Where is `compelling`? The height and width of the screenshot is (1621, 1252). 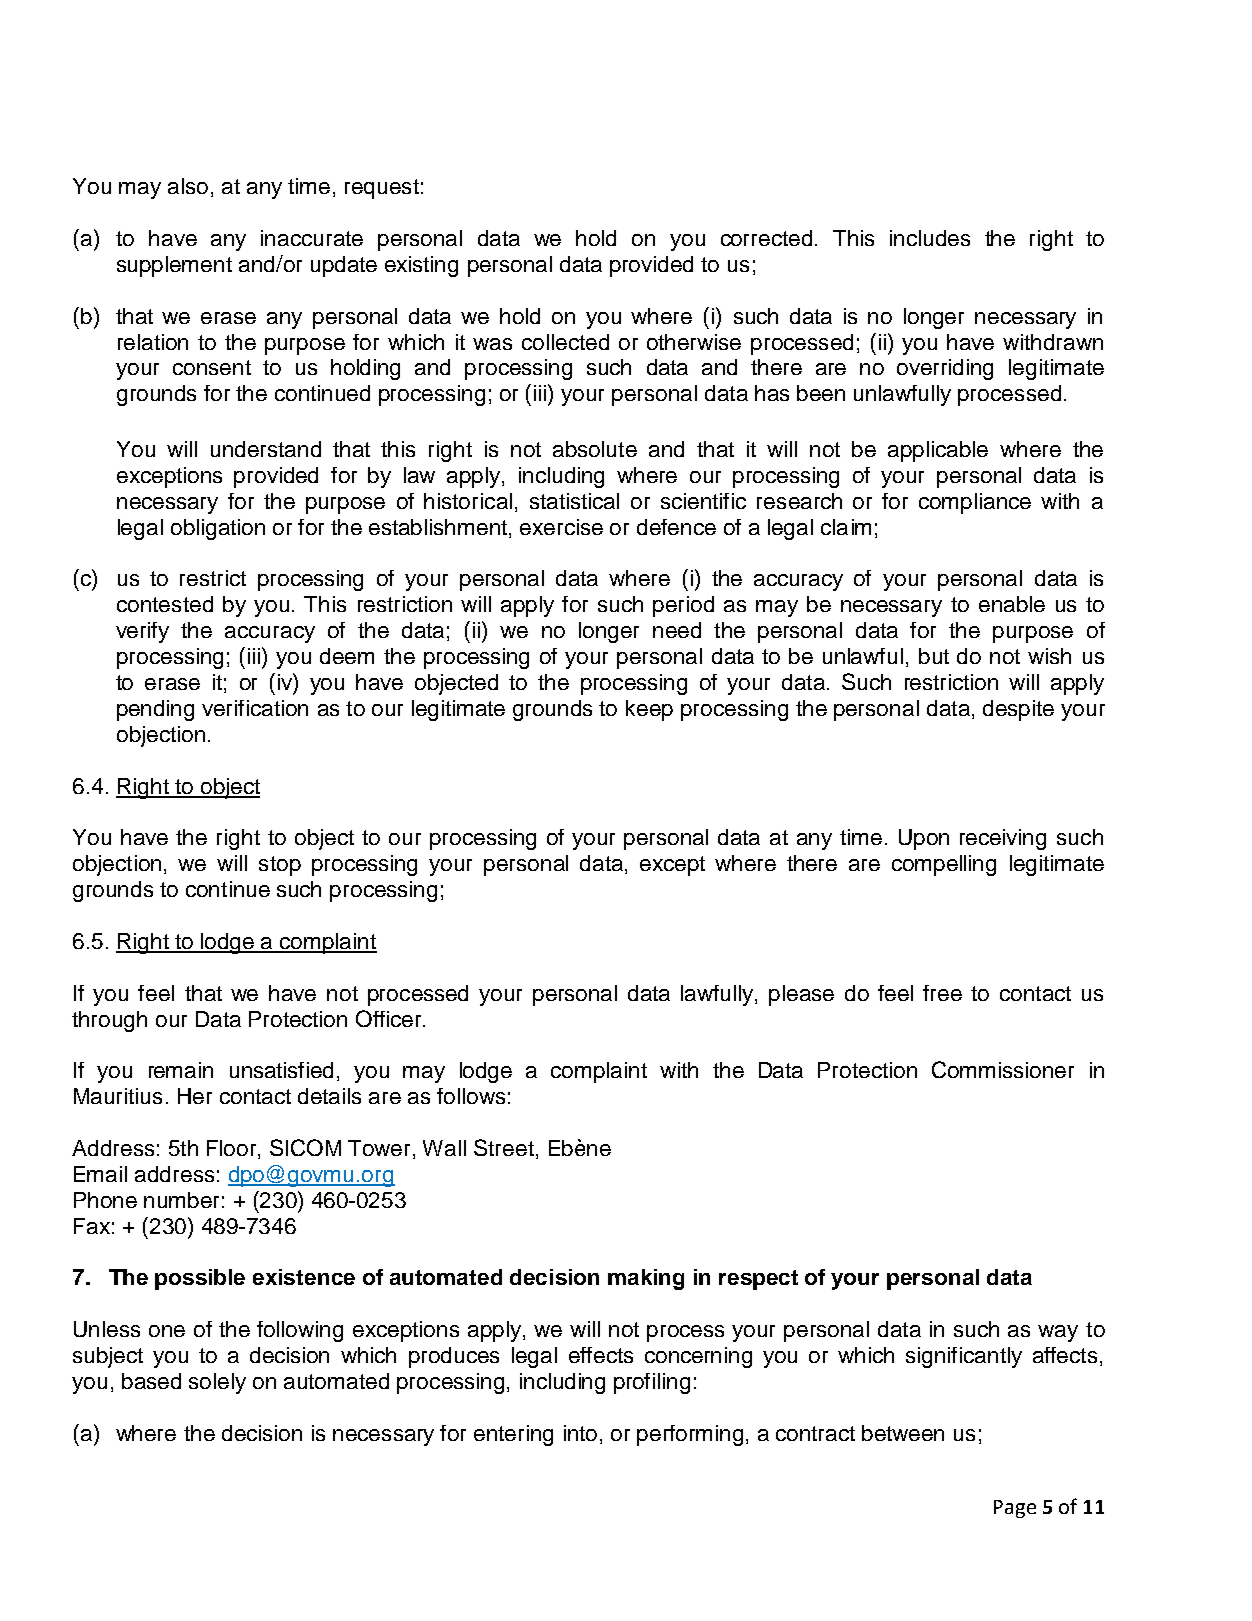
compelling is located at coordinates (944, 865).
